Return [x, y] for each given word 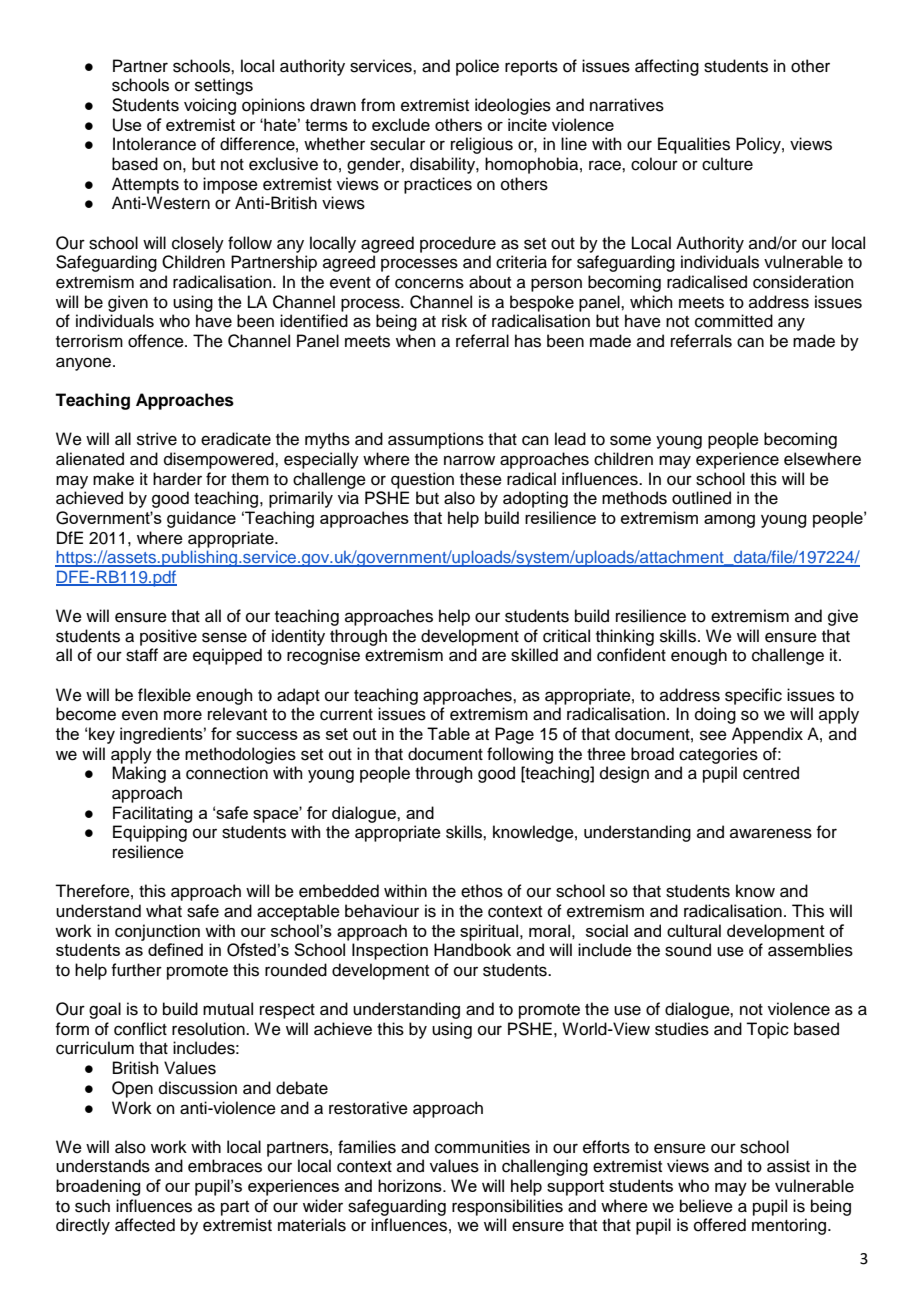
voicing [210, 106]
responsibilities [507, 1207]
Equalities [694, 145]
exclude [401, 124]
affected [145, 1225]
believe [706, 1206]
